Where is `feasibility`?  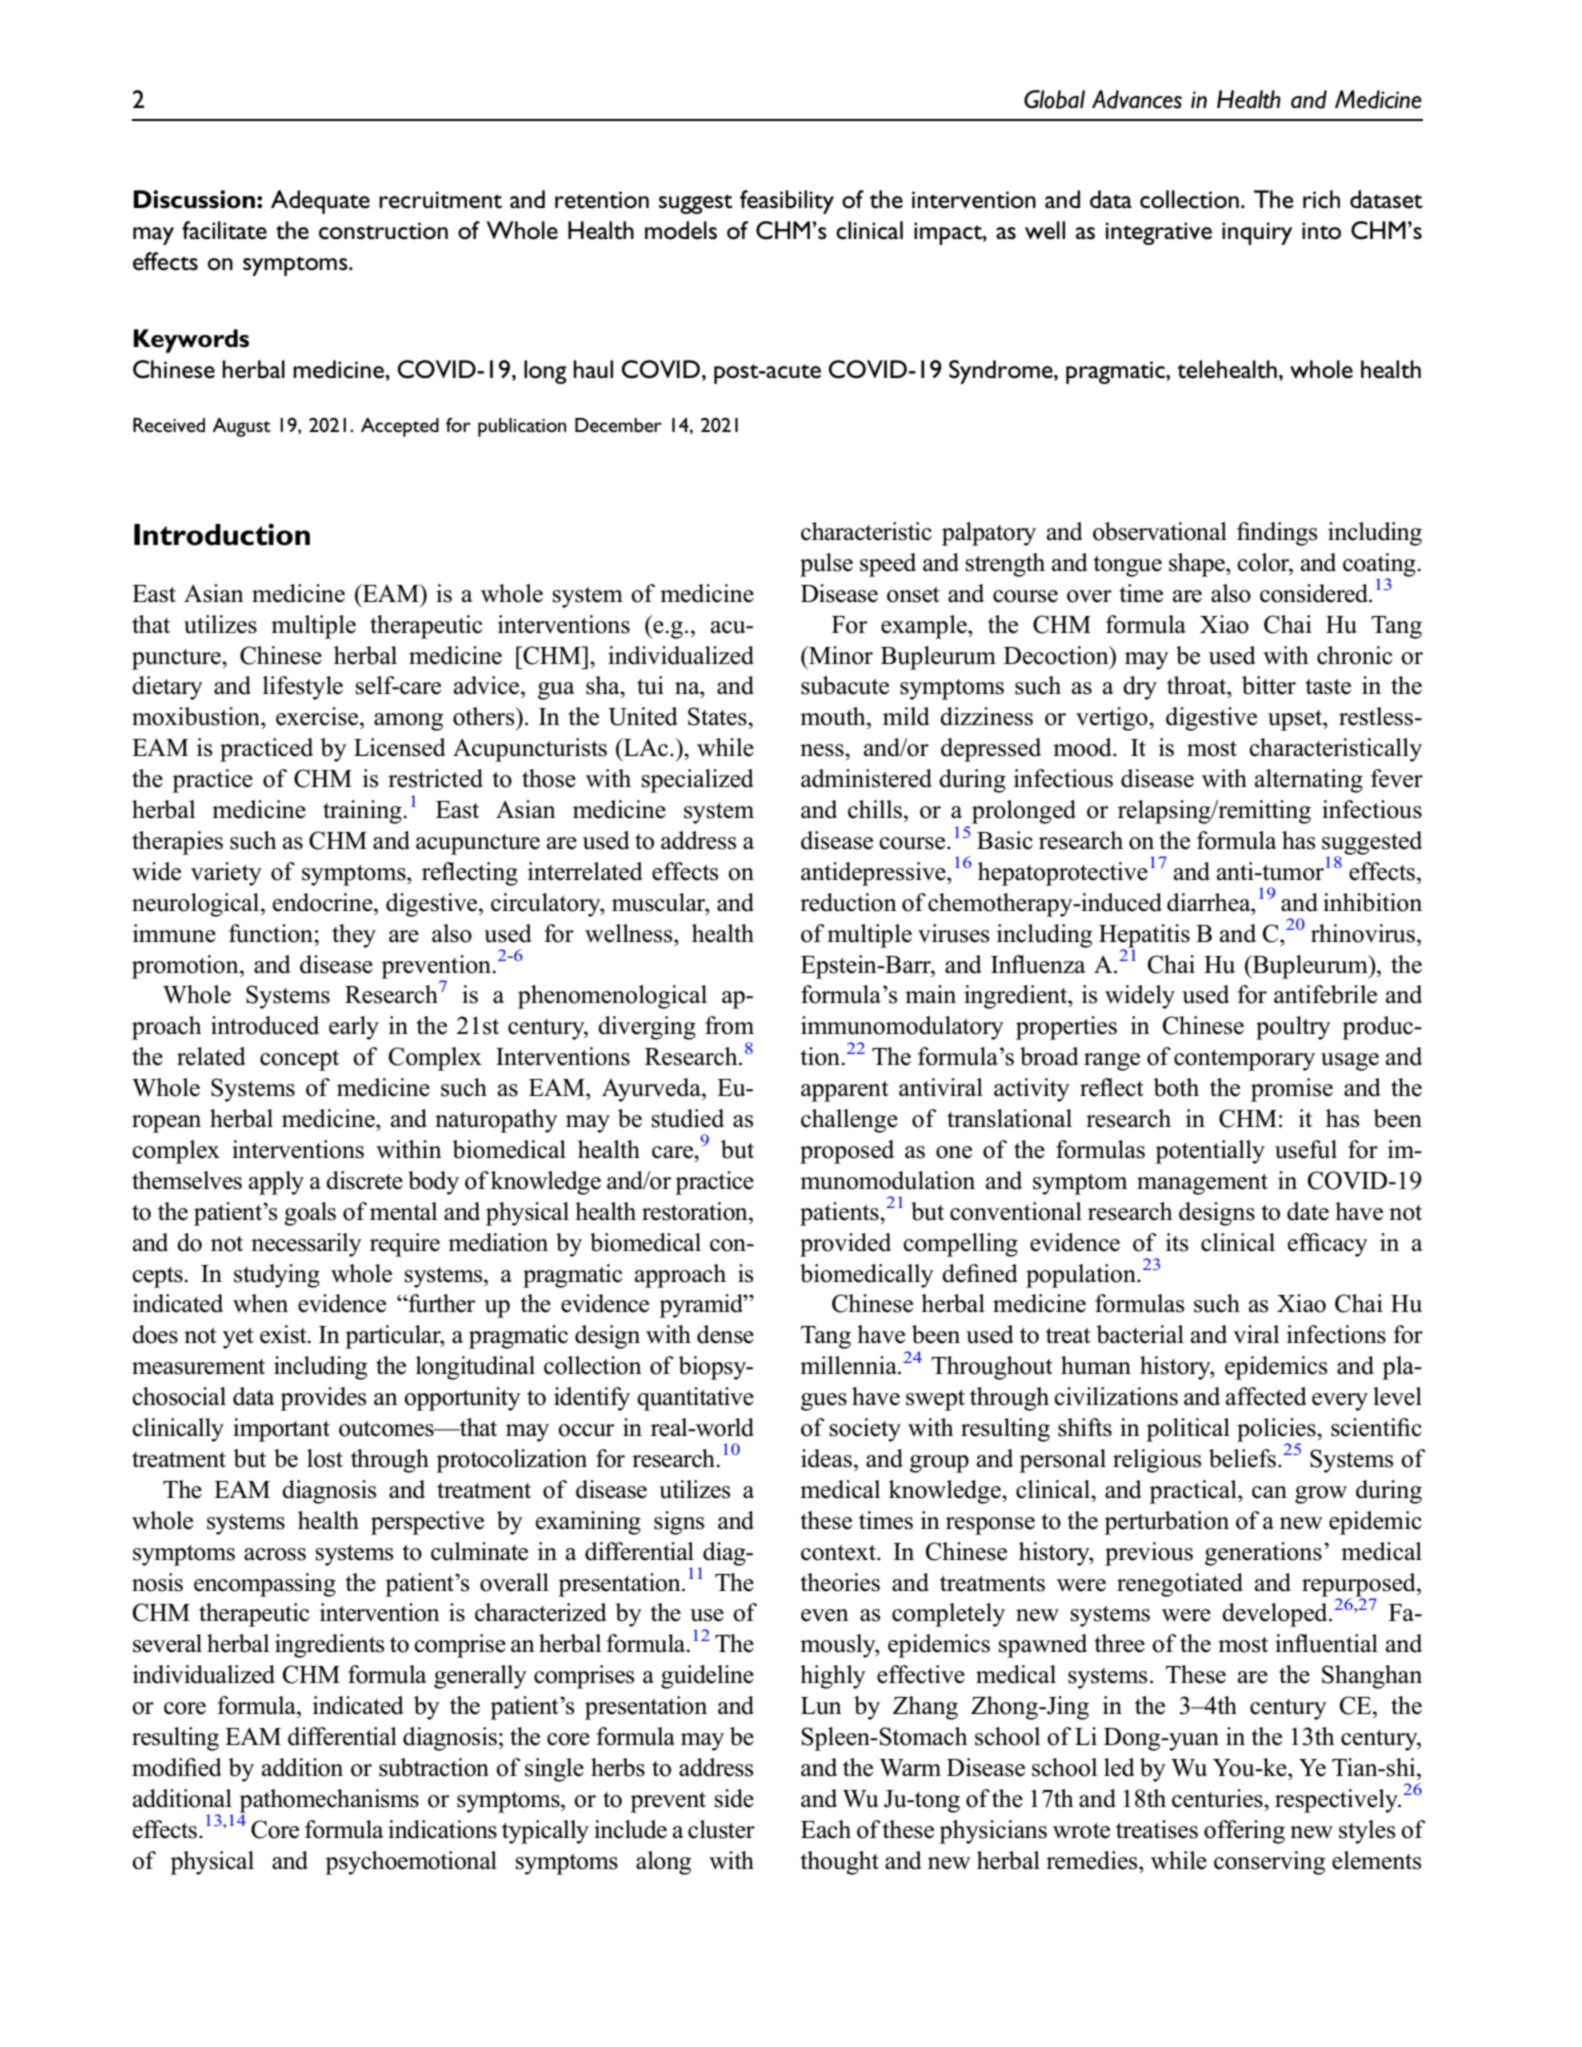
feasibility is located at coordinates (787, 202).
